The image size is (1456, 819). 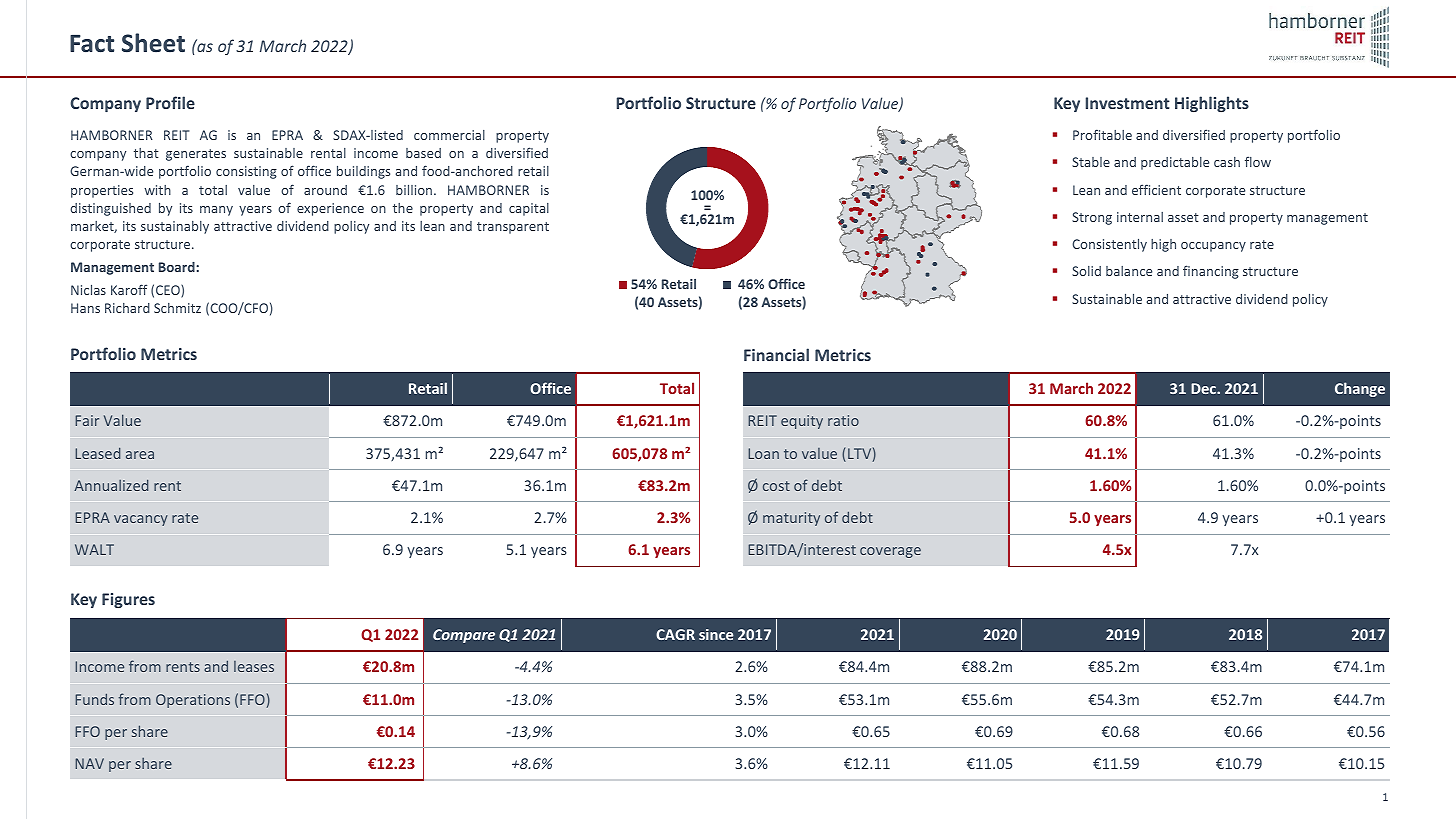 I want to click on equity, so click(x=802, y=422).
